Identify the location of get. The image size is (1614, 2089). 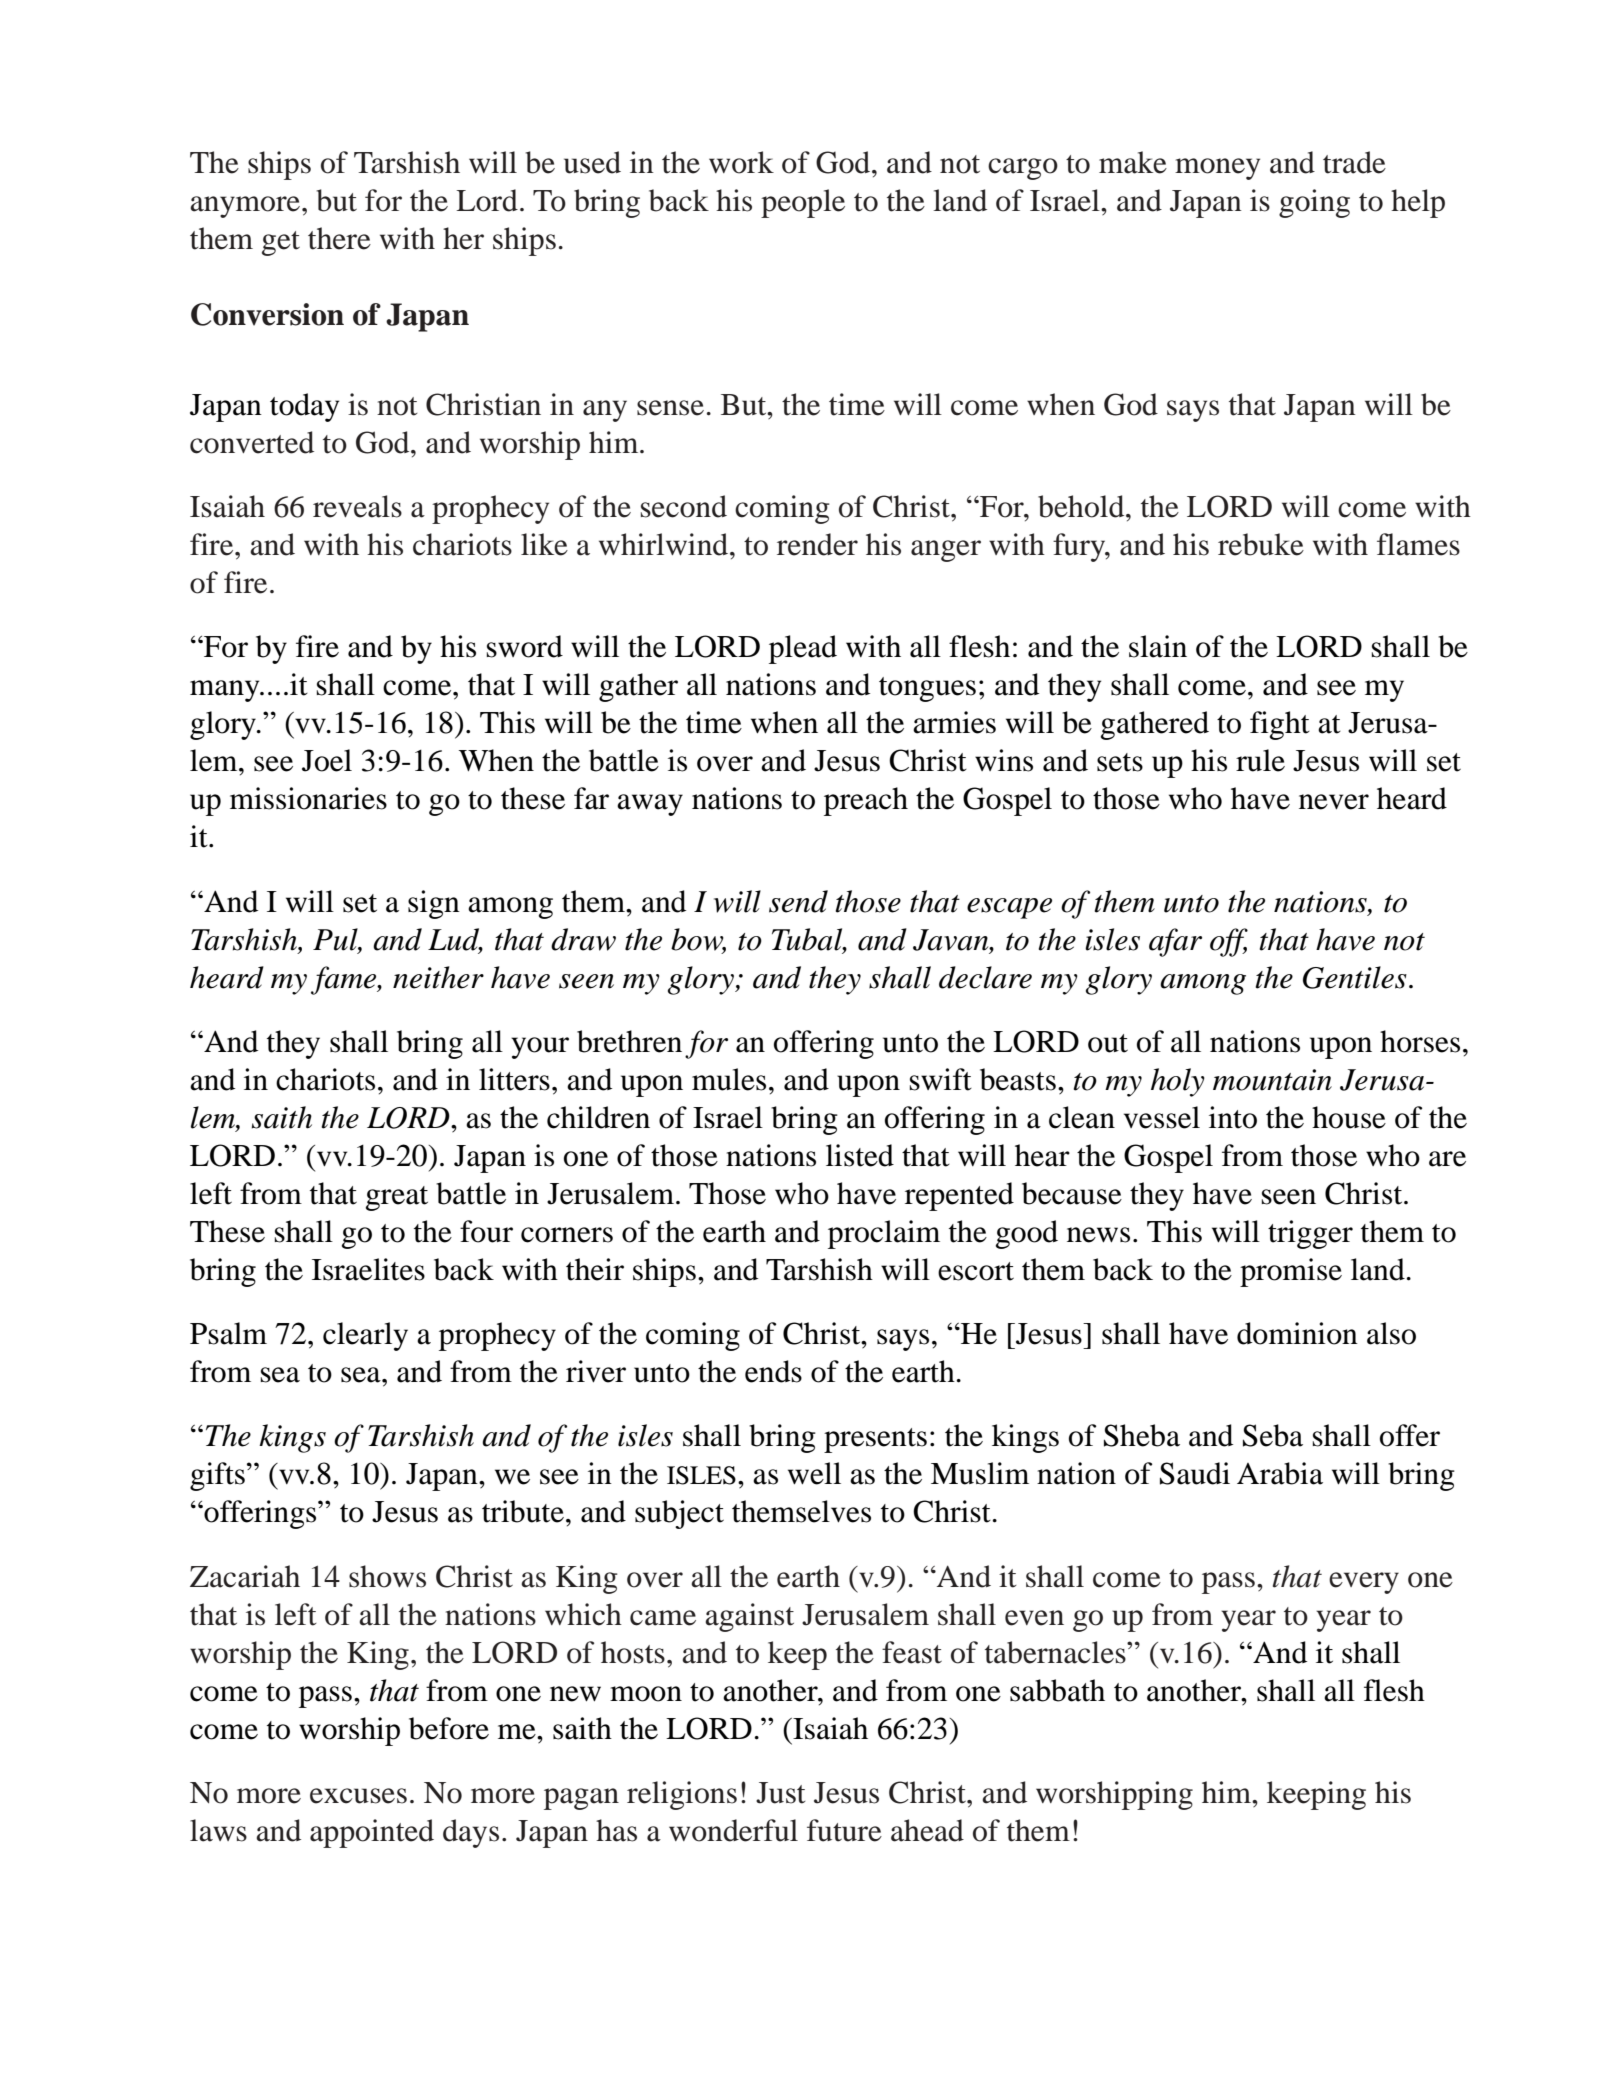
(281, 243).
